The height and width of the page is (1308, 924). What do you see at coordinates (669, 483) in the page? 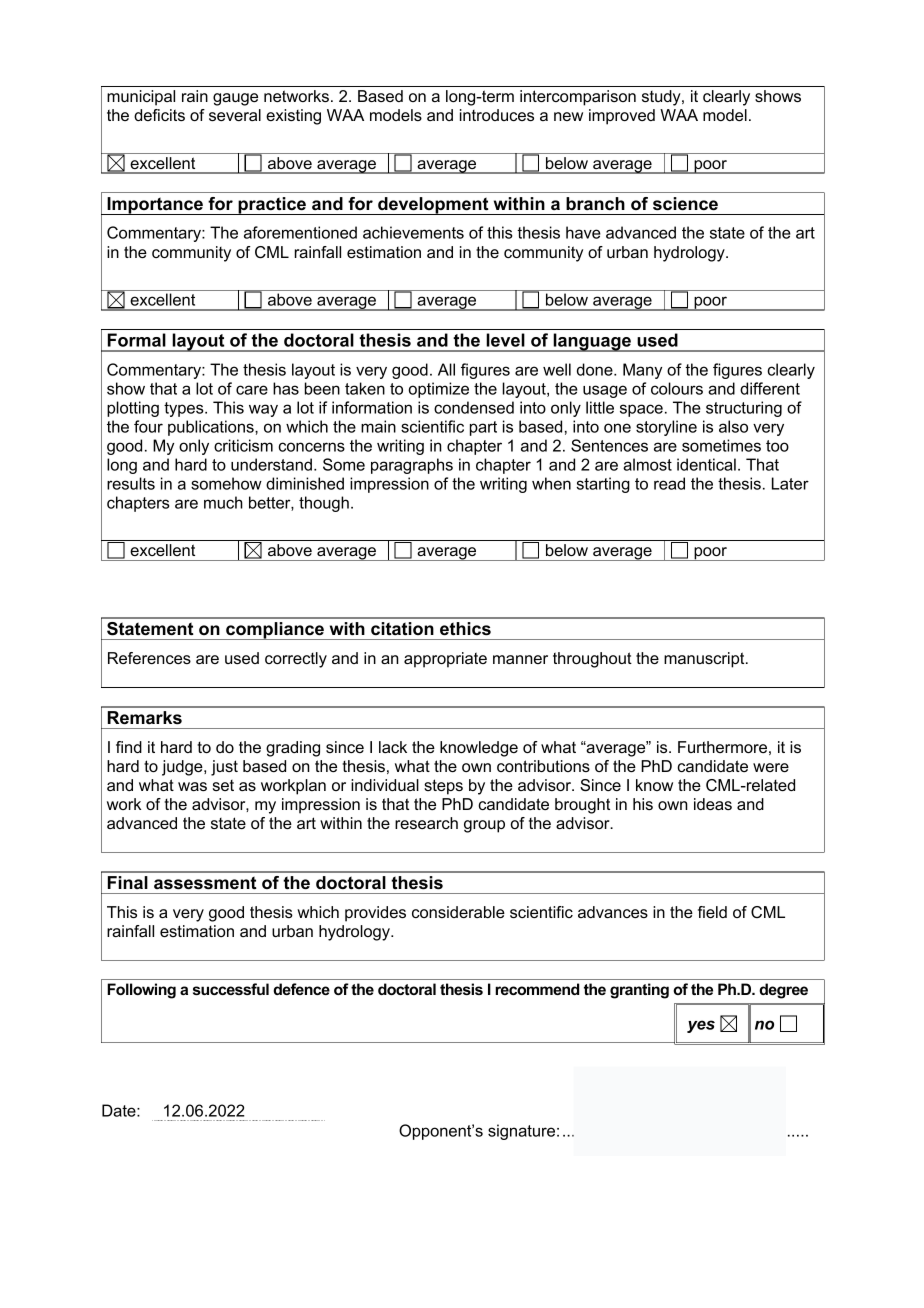
I see `read` at bounding box center [669, 483].
